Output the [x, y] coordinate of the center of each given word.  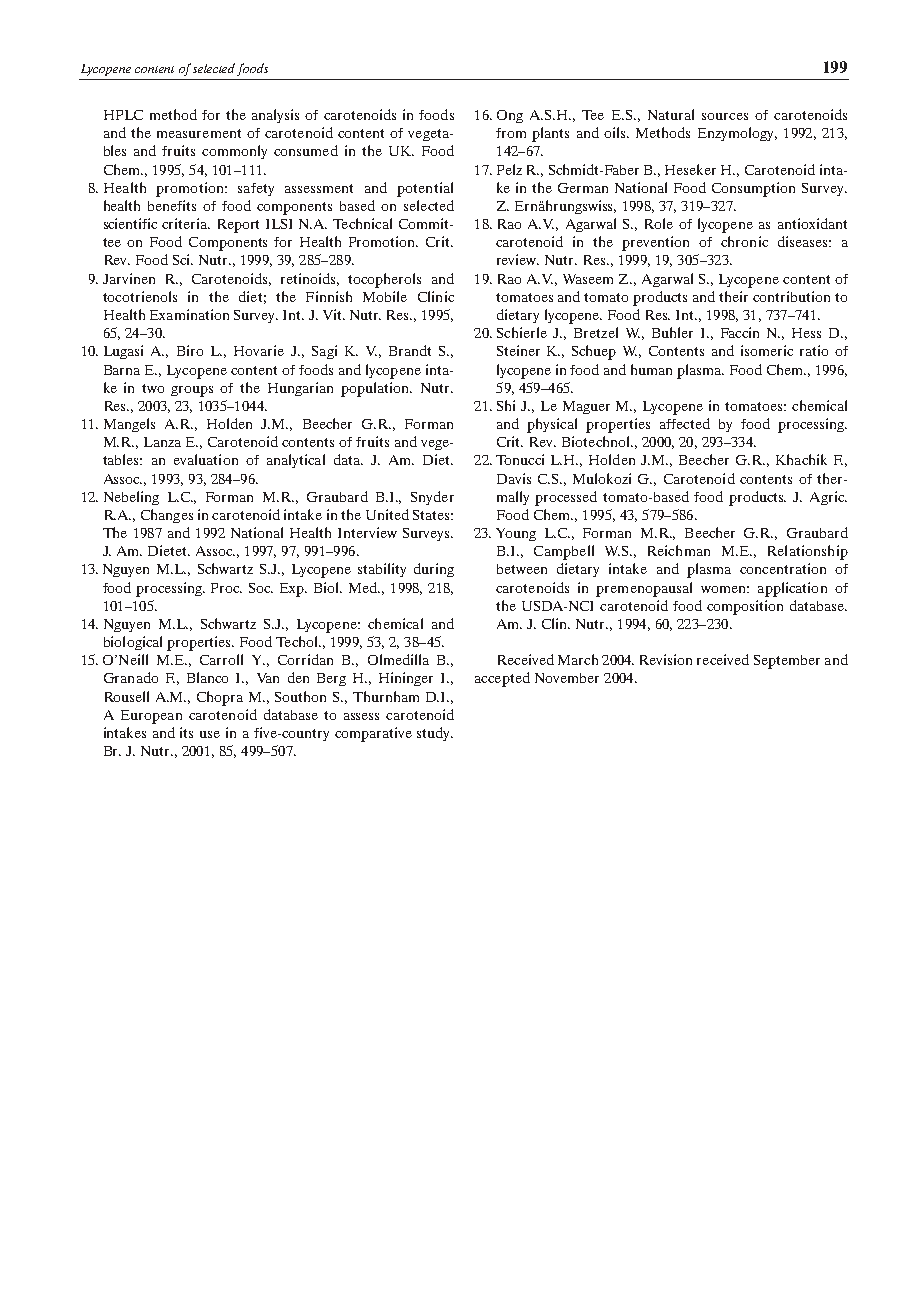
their [733, 296]
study [435, 734]
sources [725, 116]
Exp [293, 590]
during [434, 570]
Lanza [162, 442]
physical [552, 425]
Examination [189, 314]
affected [685, 423]
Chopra [220, 698]
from [511, 133]
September [787, 662]
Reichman [679, 550]
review [518, 259]
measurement [199, 133]
